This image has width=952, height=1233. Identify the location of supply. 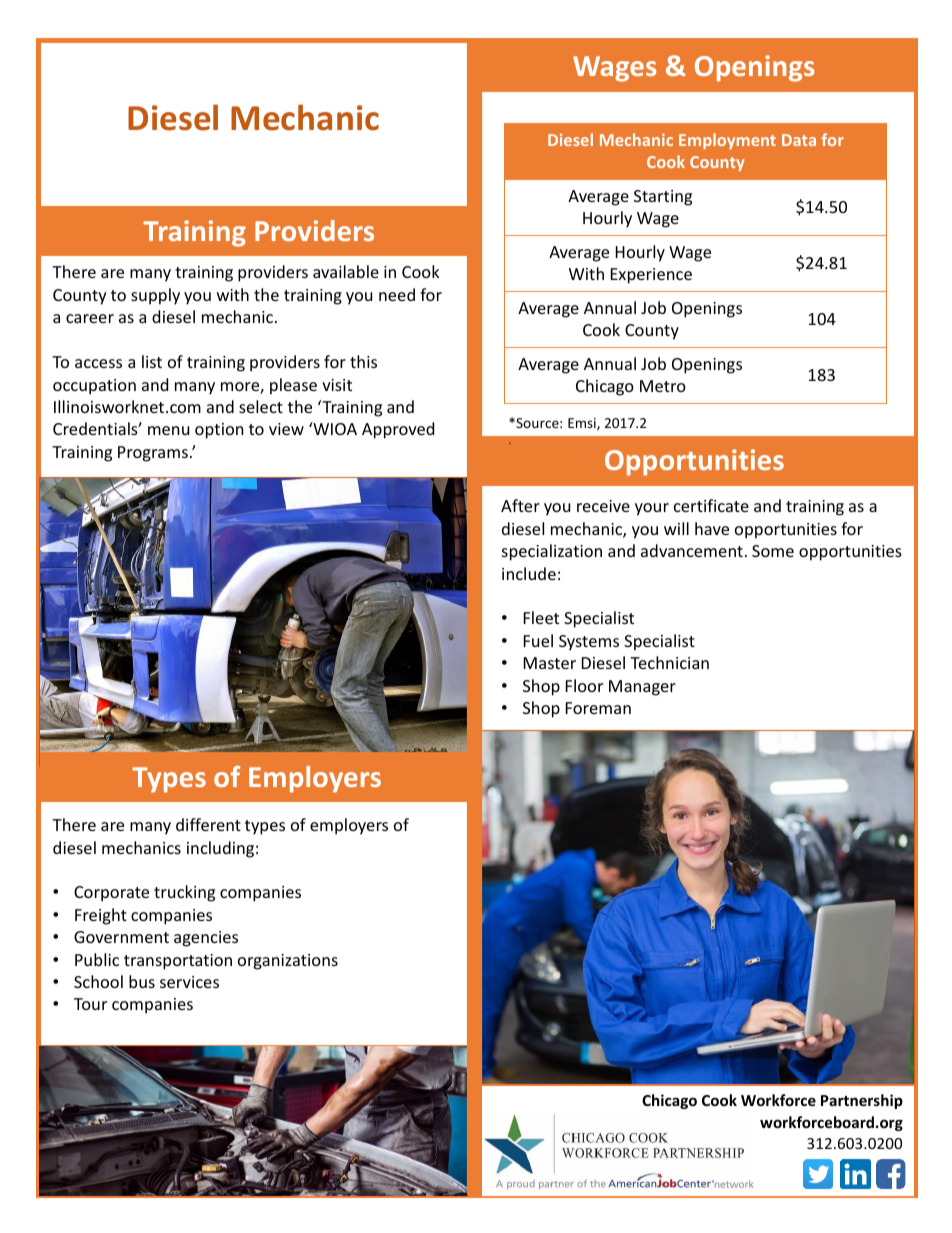
(155, 296).
